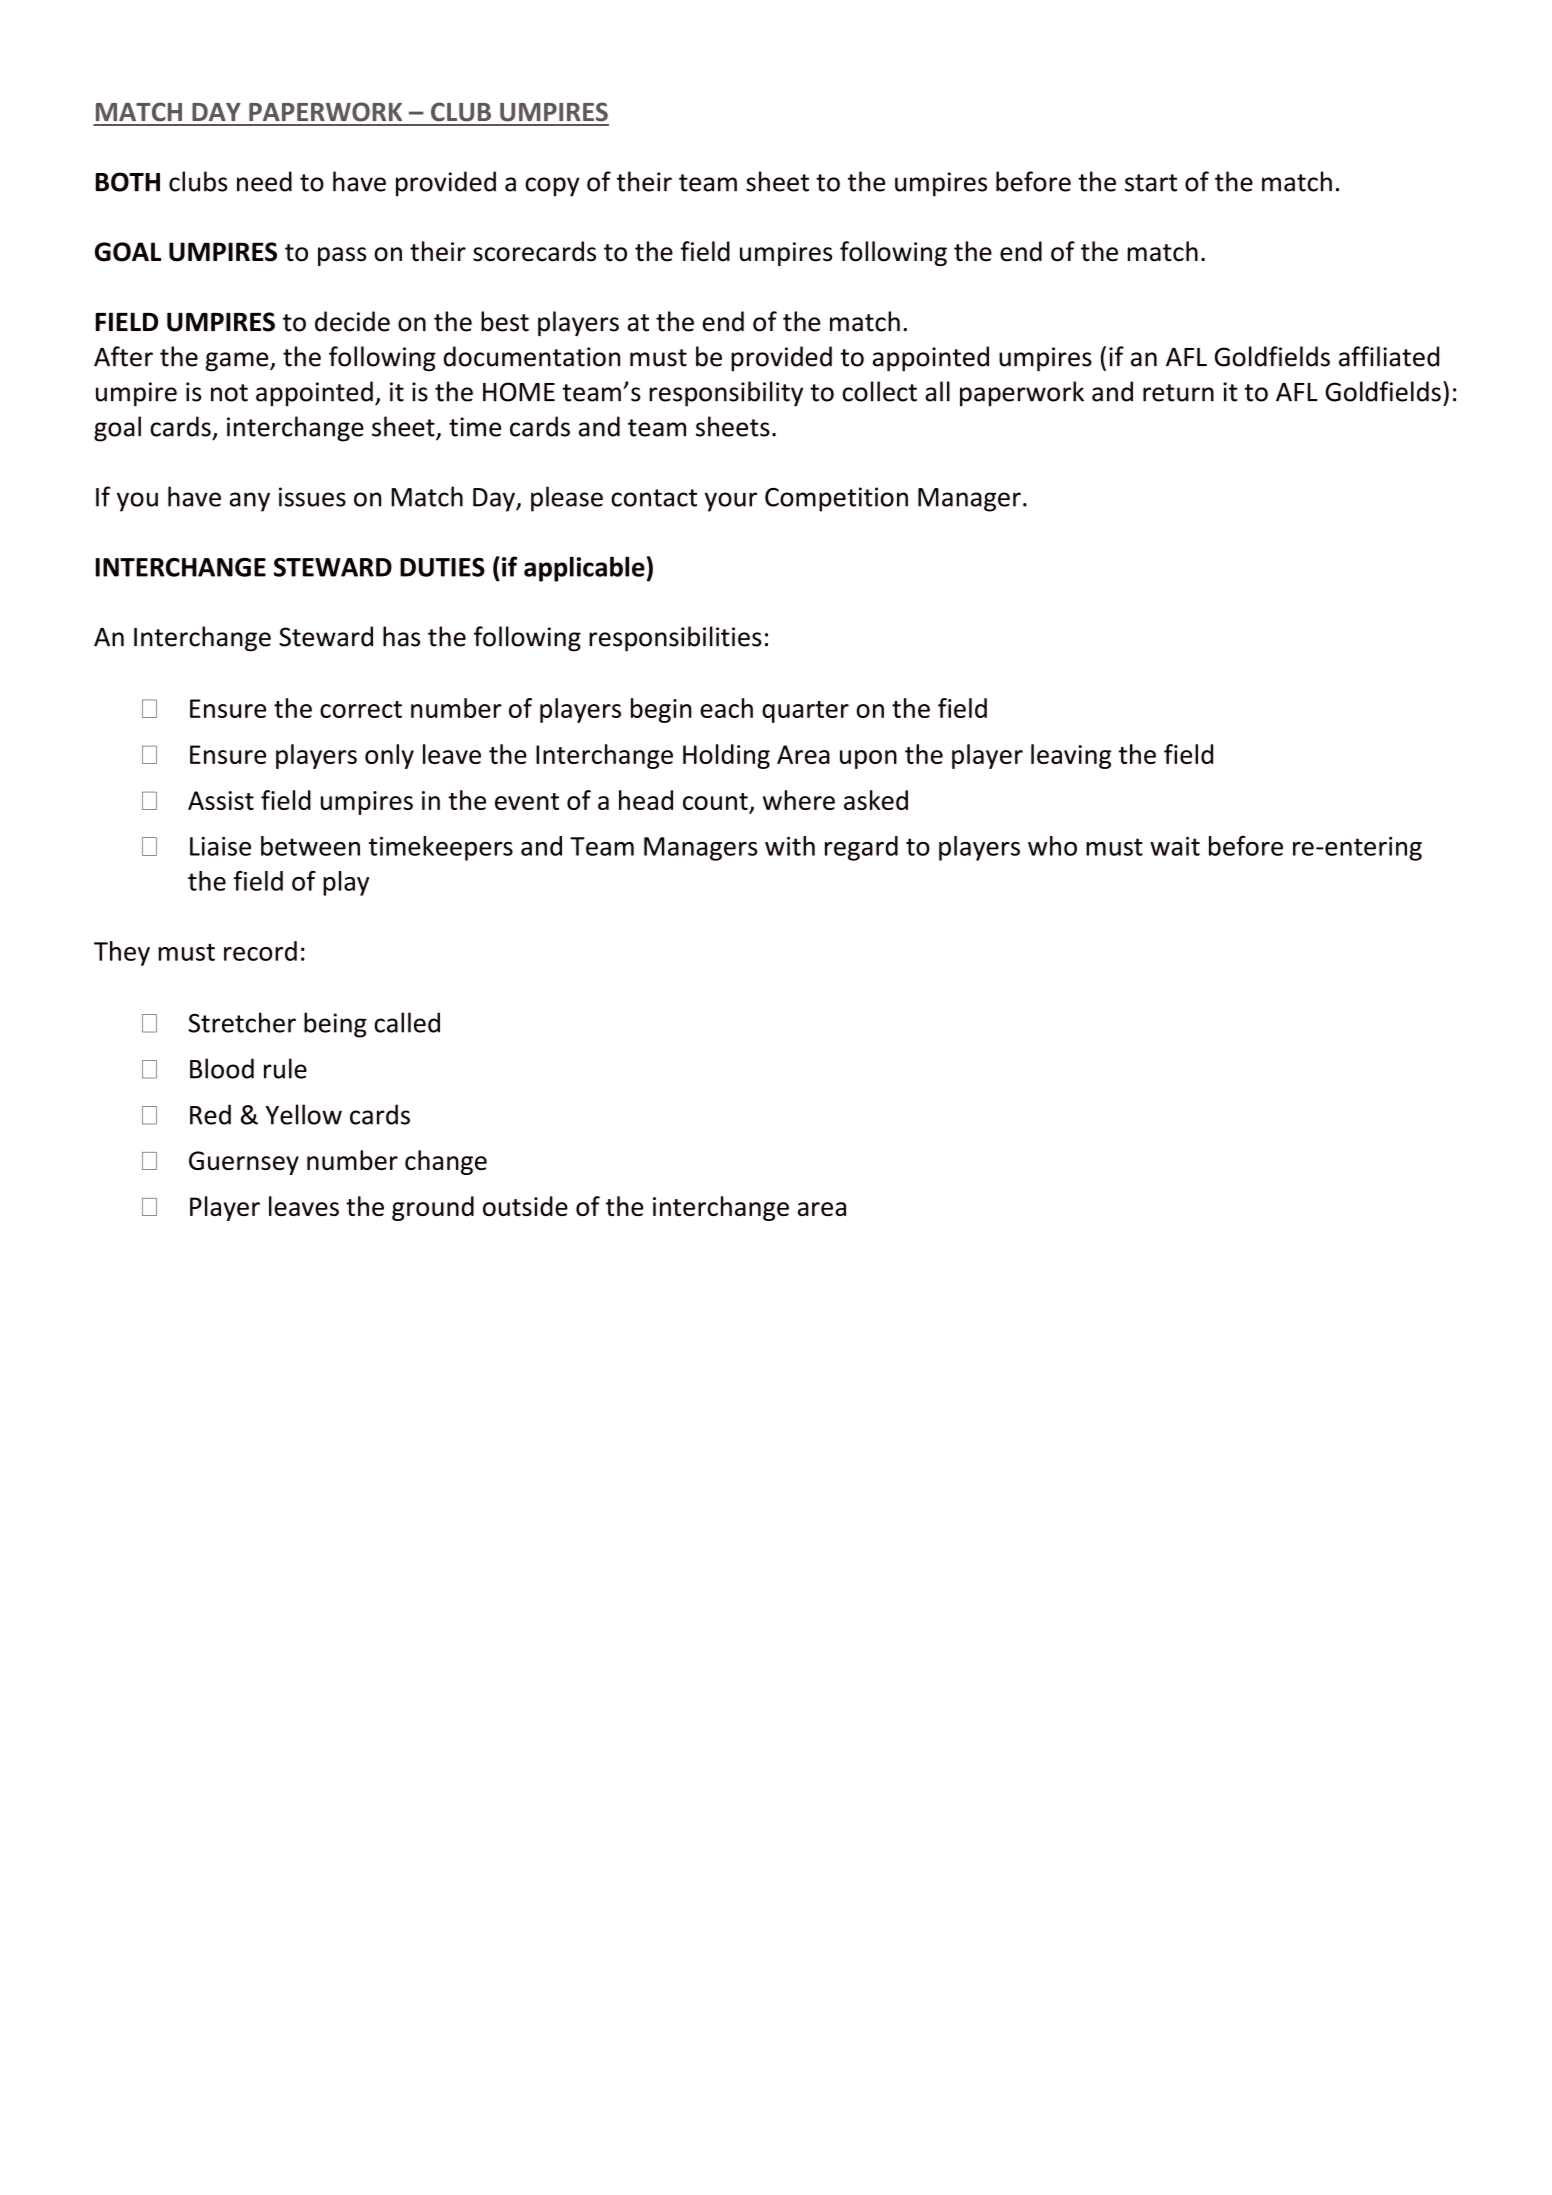 Image resolution: width=1552 pixels, height=2195 pixels. What do you see at coordinates (1151, 183) in the page?
I see `start` at bounding box center [1151, 183].
